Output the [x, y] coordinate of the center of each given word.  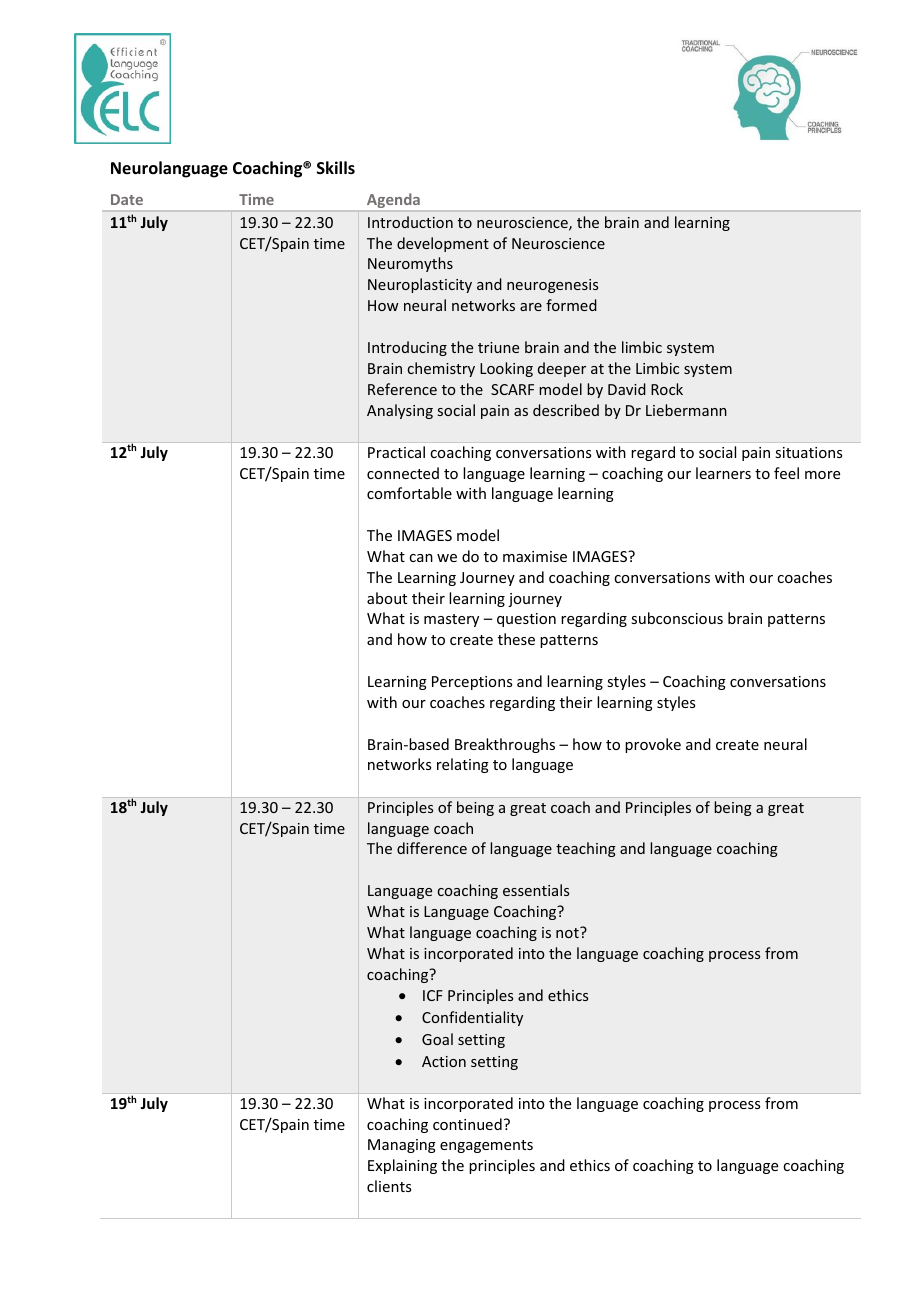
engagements [486, 1146]
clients [389, 1186]
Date [127, 199]
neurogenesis [552, 286]
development [443, 244]
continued [467, 1124]
